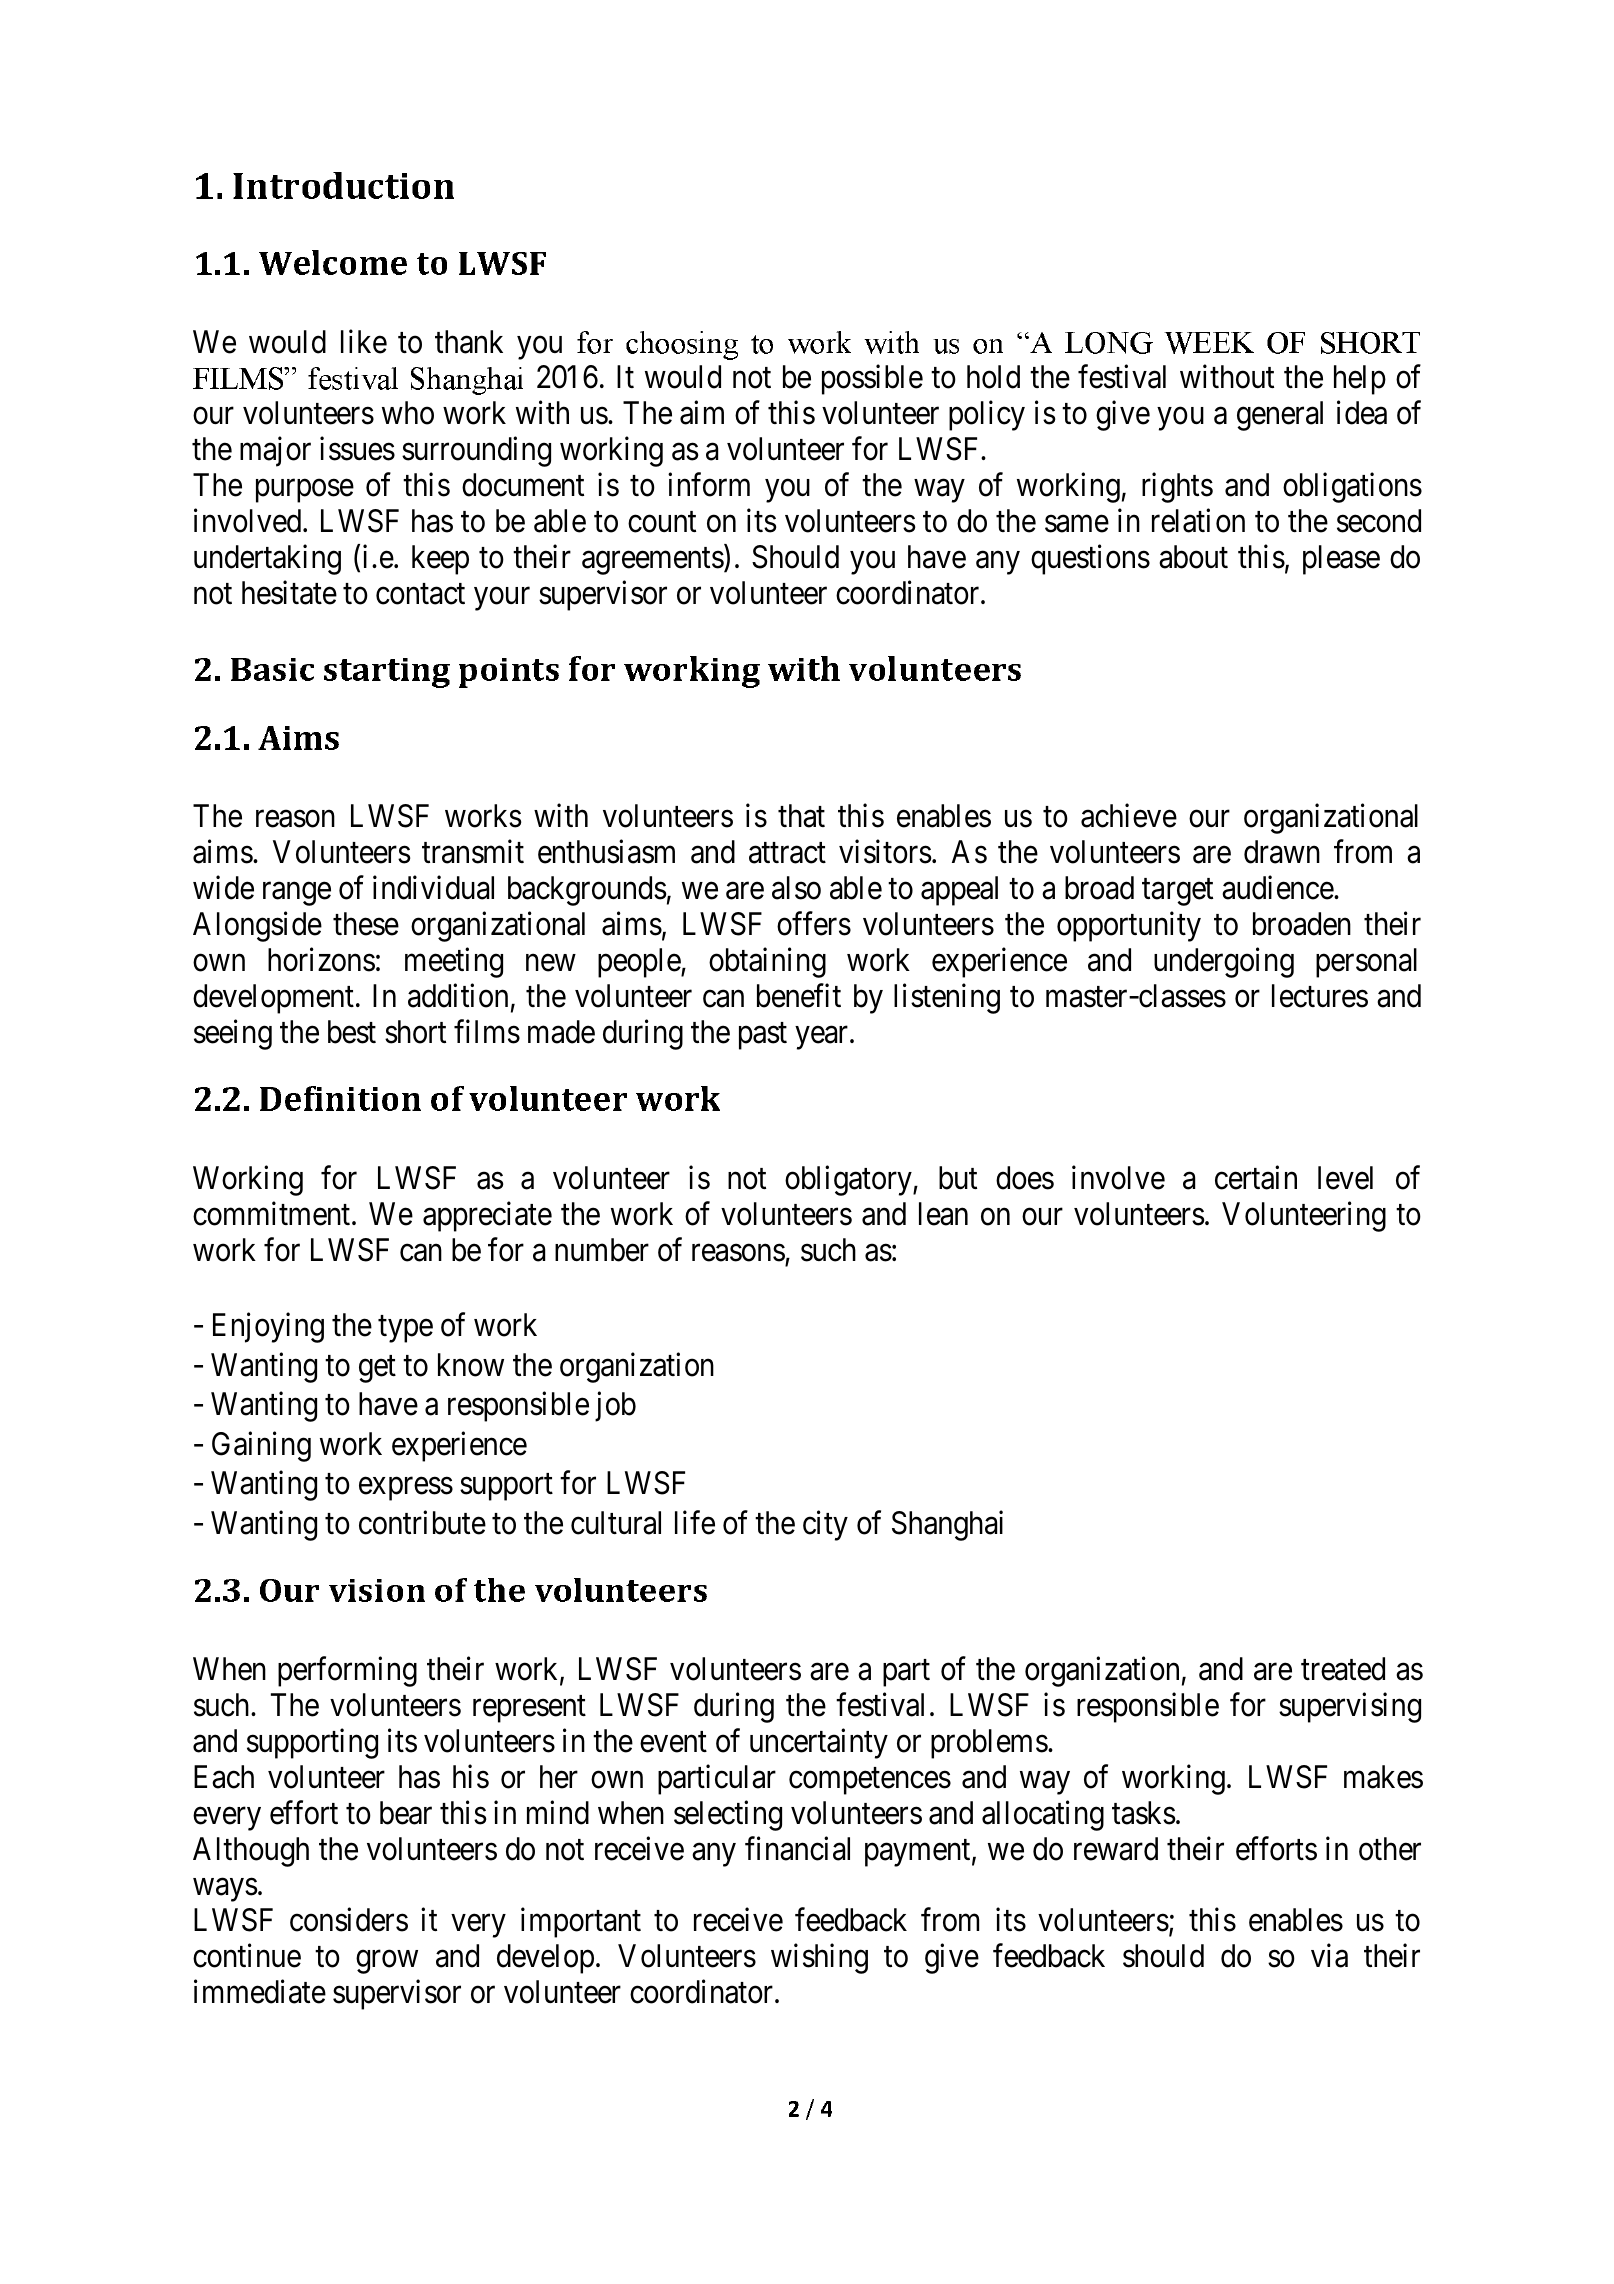  Describe the element at coordinates (1345, 1178) in the screenshot. I see `level` at that location.
